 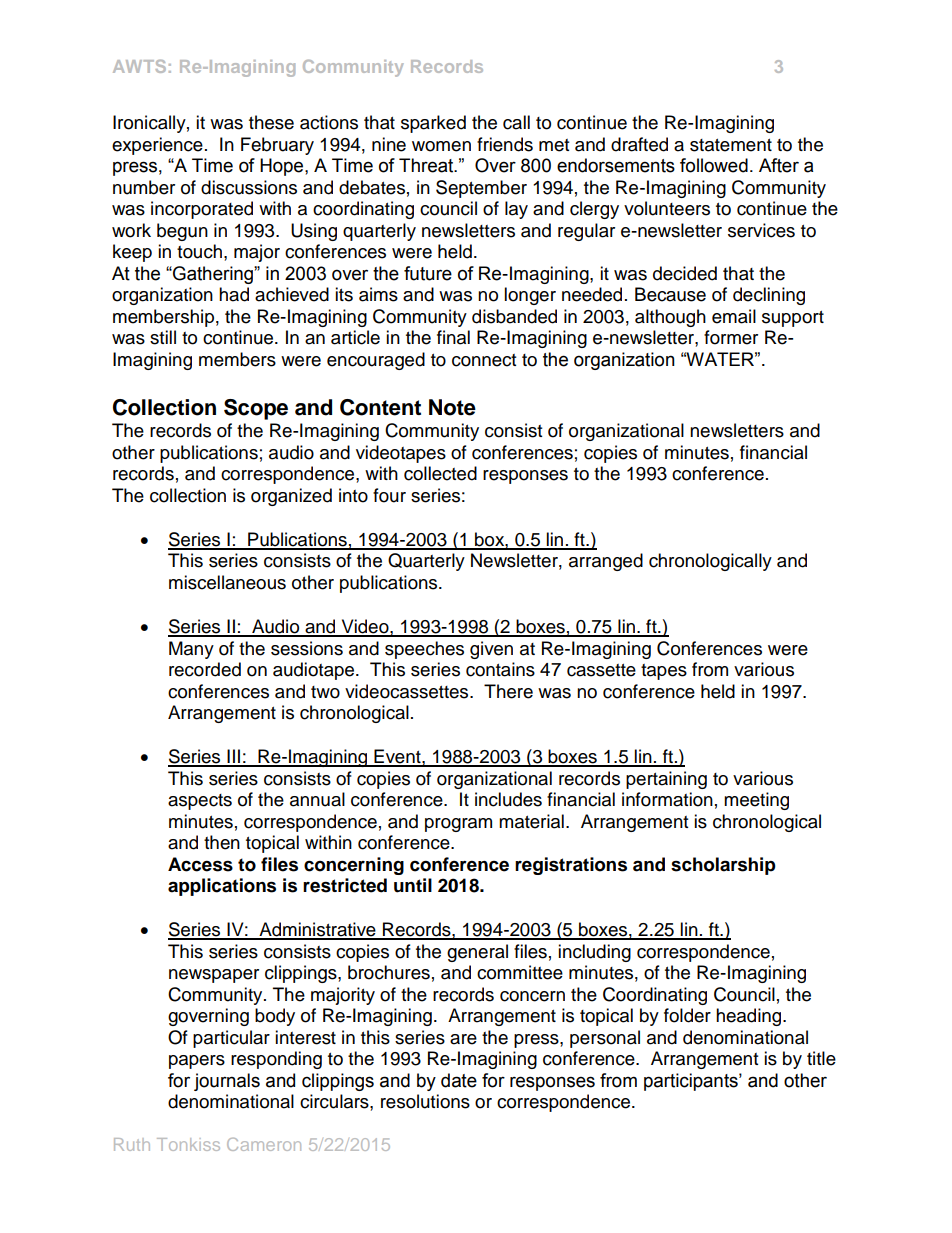 What do you see at coordinates (440, 473) in the screenshot?
I see `collected` at bounding box center [440, 473].
